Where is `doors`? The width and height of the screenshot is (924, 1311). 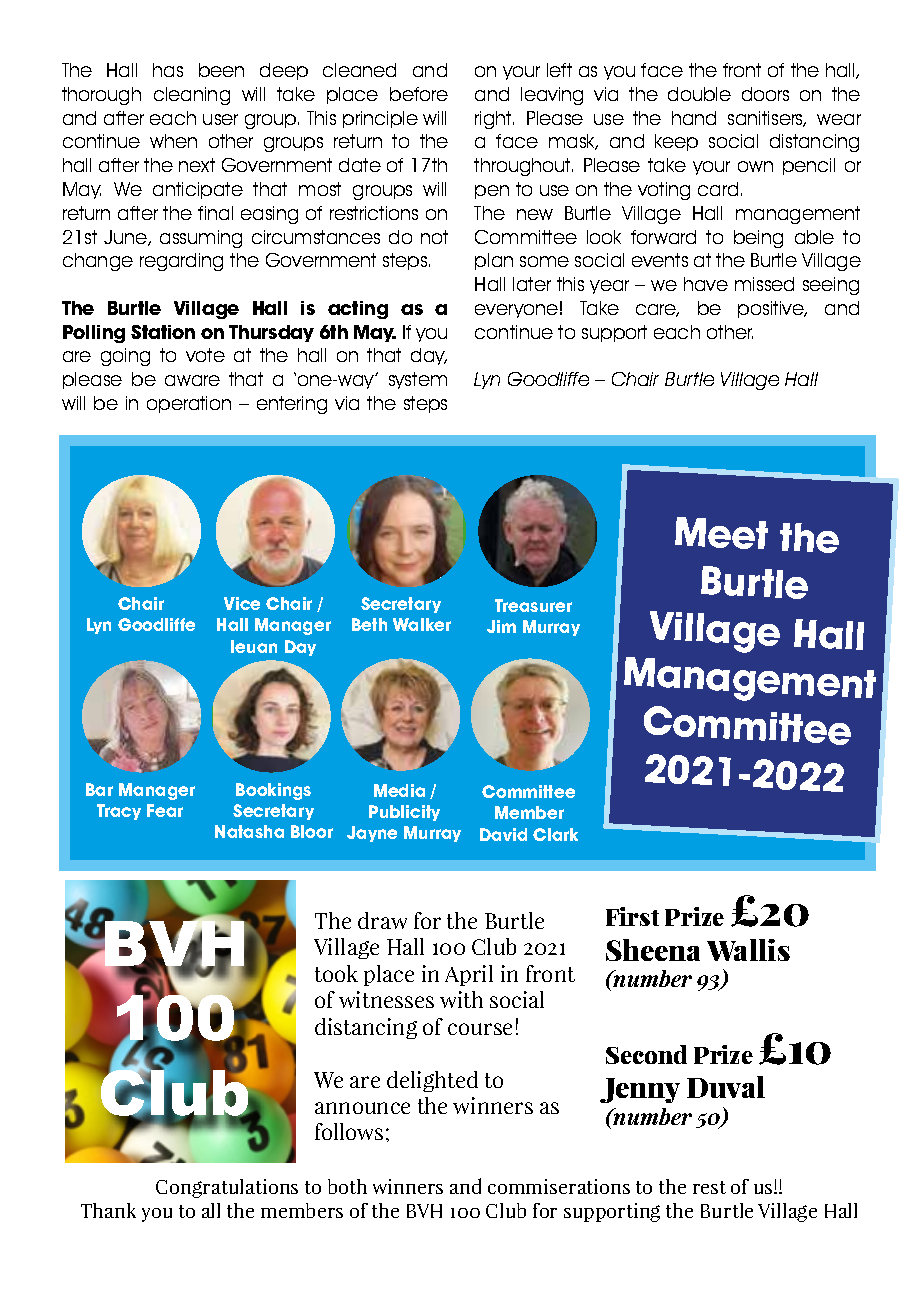
doors is located at coordinates (765, 94).
